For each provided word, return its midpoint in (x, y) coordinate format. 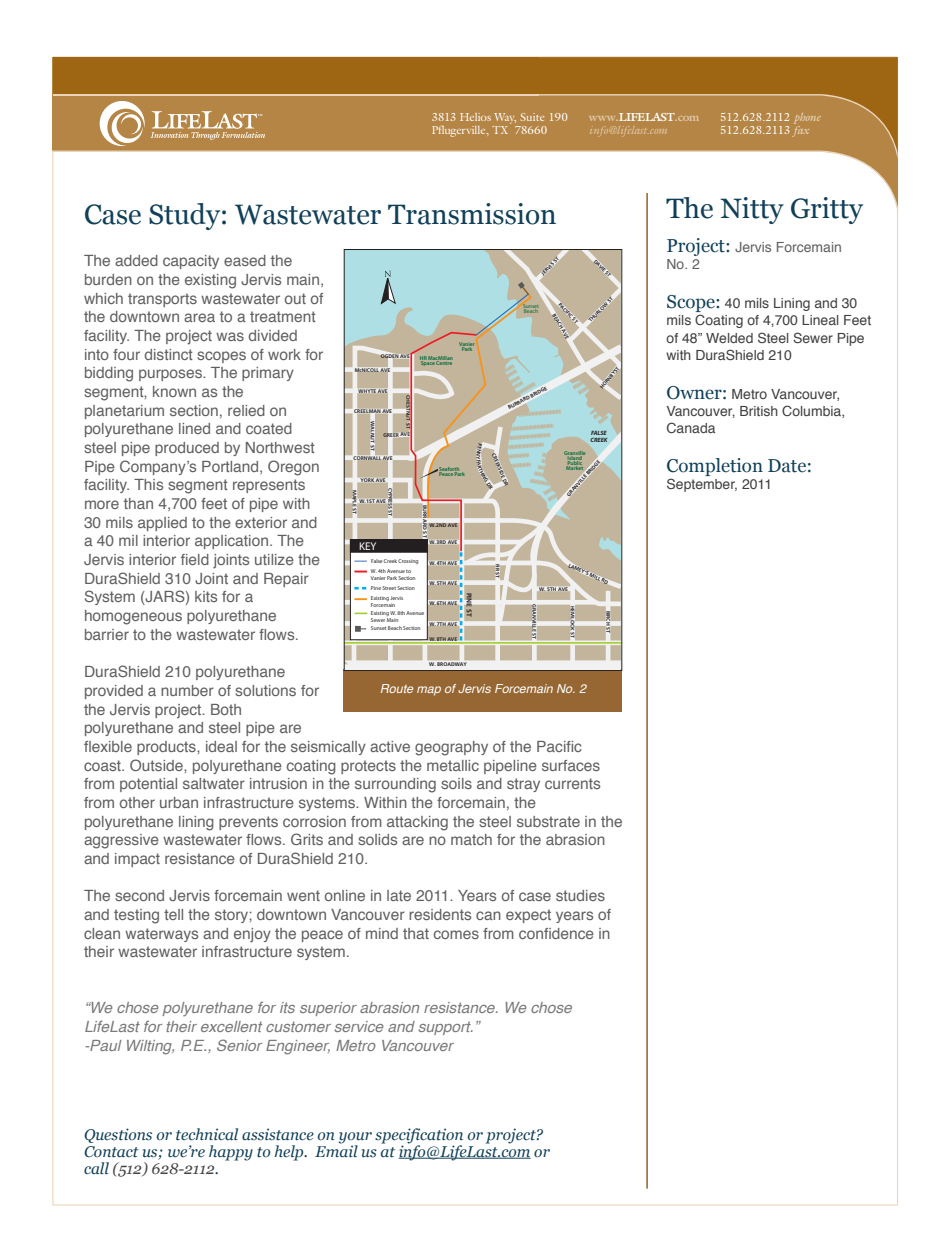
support (446, 1028)
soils (456, 783)
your (355, 1138)
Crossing (408, 561)
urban (179, 802)
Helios (475, 117)
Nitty (752, 210)
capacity (191, 262)
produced (187, 449)
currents (572, 783)
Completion (715, 467)
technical (207, 1134)
